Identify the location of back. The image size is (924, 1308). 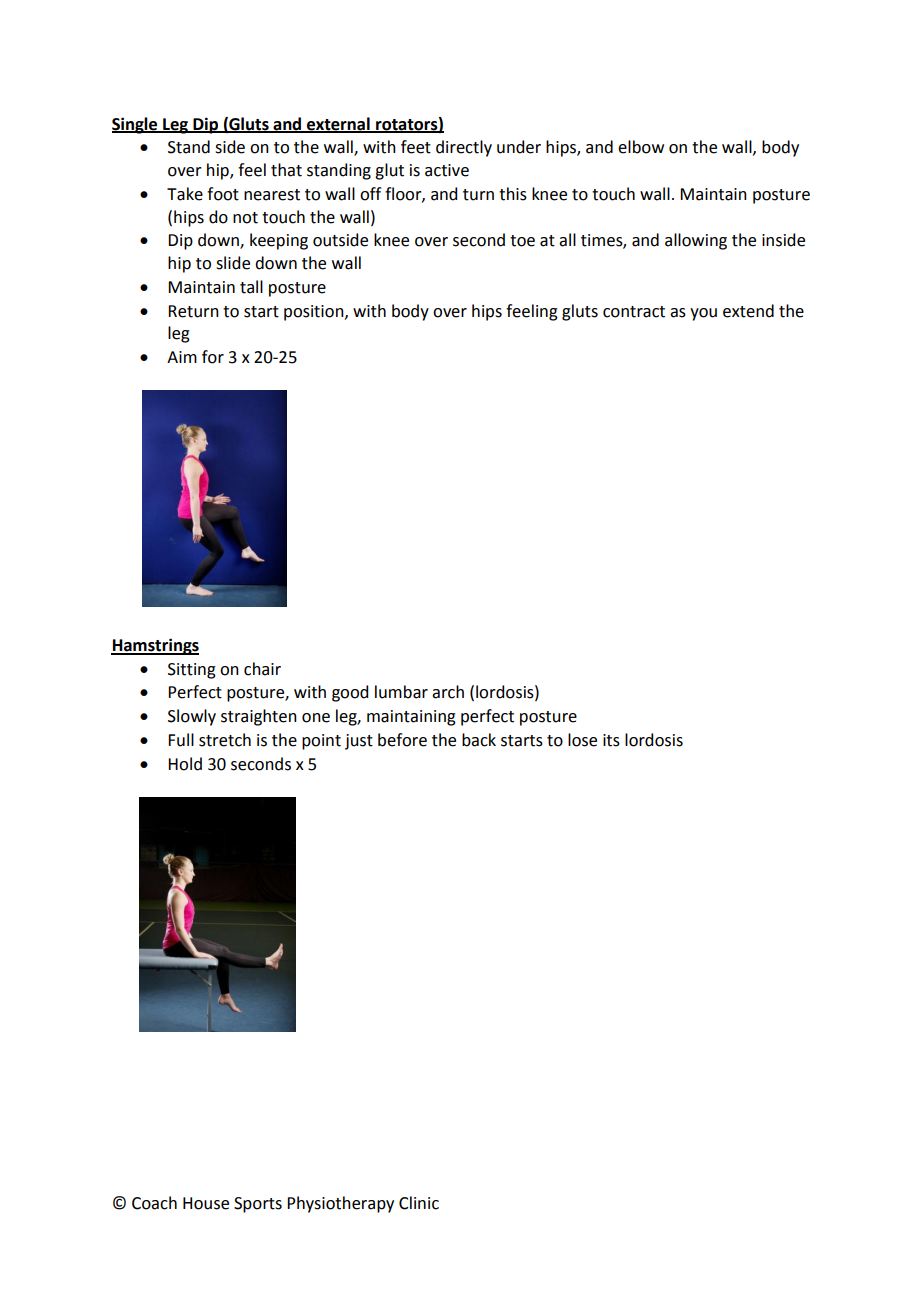
(479, 740).
